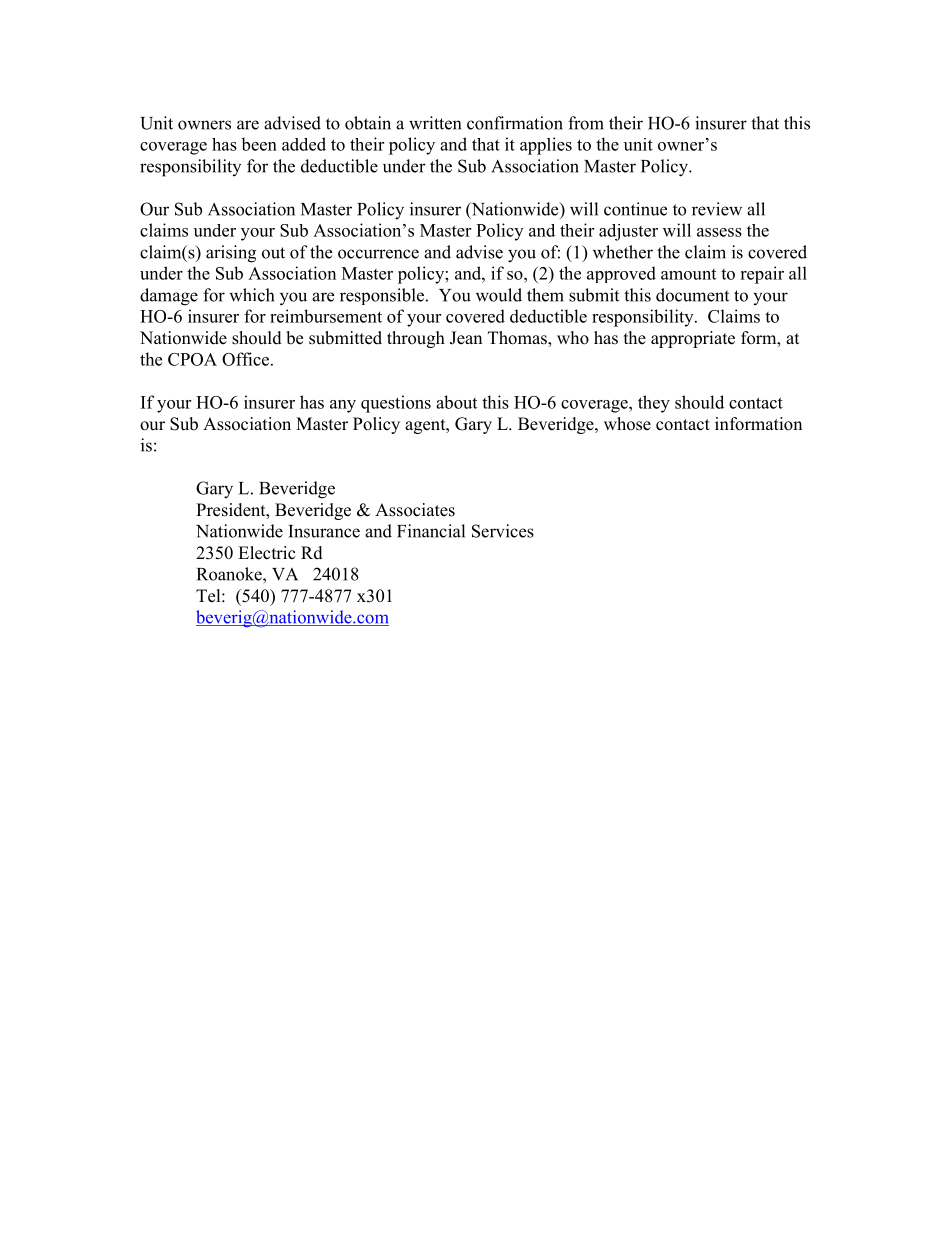 The image size is (952, 1233). What do you see at coordinates (247, 359) in the screenshot?
I see `Office` at bounding box center [247, 359].
